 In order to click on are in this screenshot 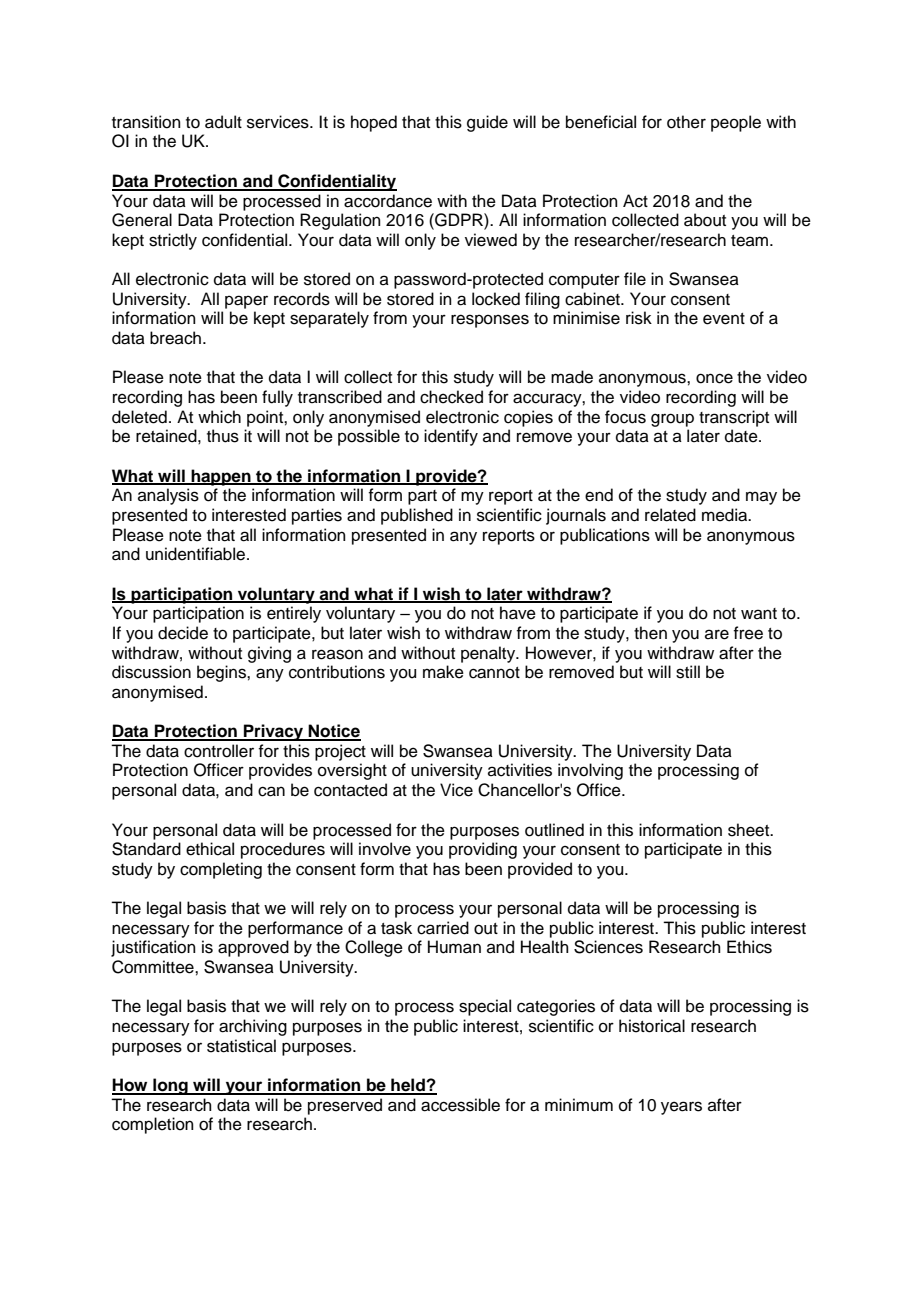, I will do `click(717, 634)`.
